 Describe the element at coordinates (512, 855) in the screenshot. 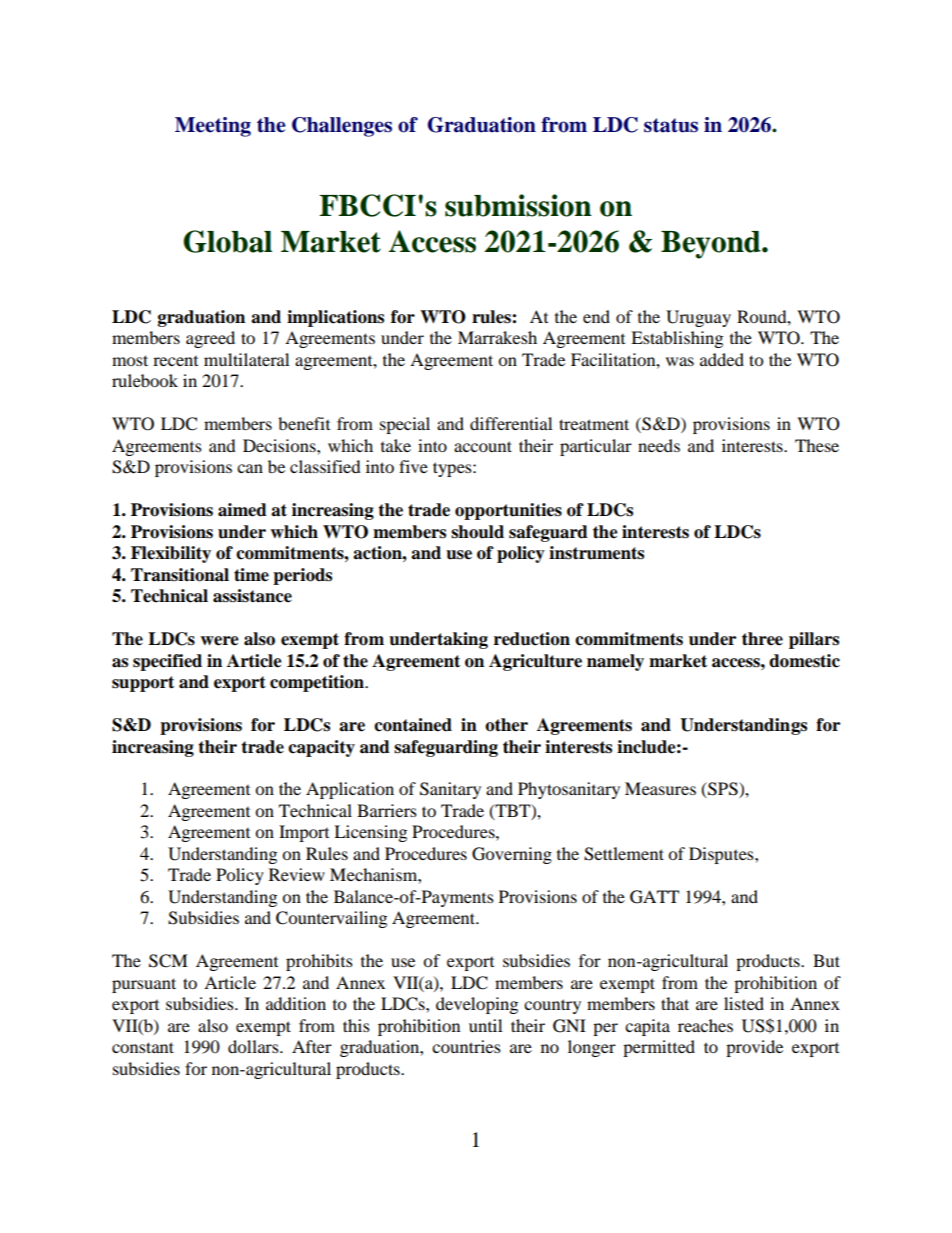

I see `Governing` at that location.
